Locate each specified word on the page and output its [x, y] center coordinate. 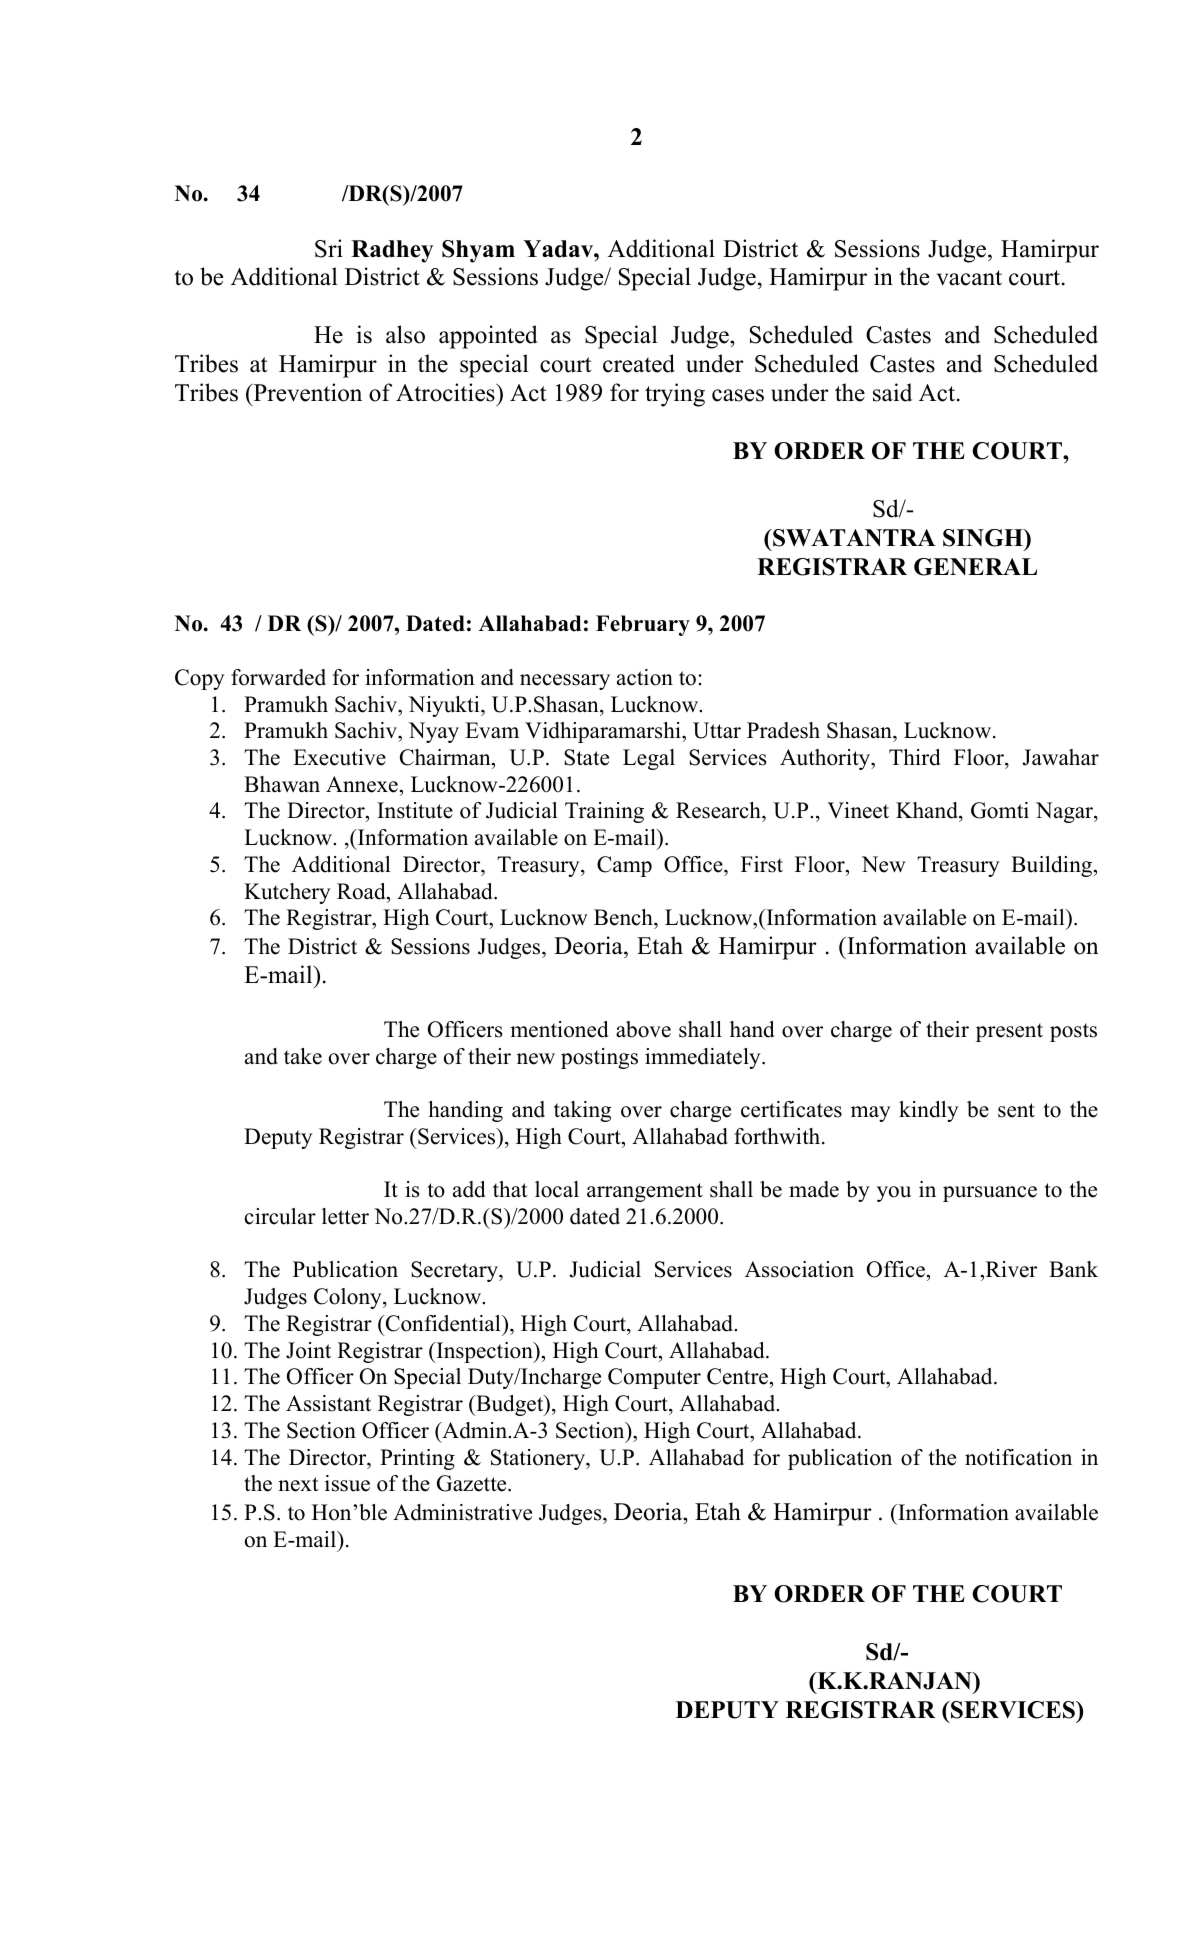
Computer [654, 1378]
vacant [969, 278]
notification [1018, 1457]
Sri [329, 248]
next [298, 1484]
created [639, 363]
